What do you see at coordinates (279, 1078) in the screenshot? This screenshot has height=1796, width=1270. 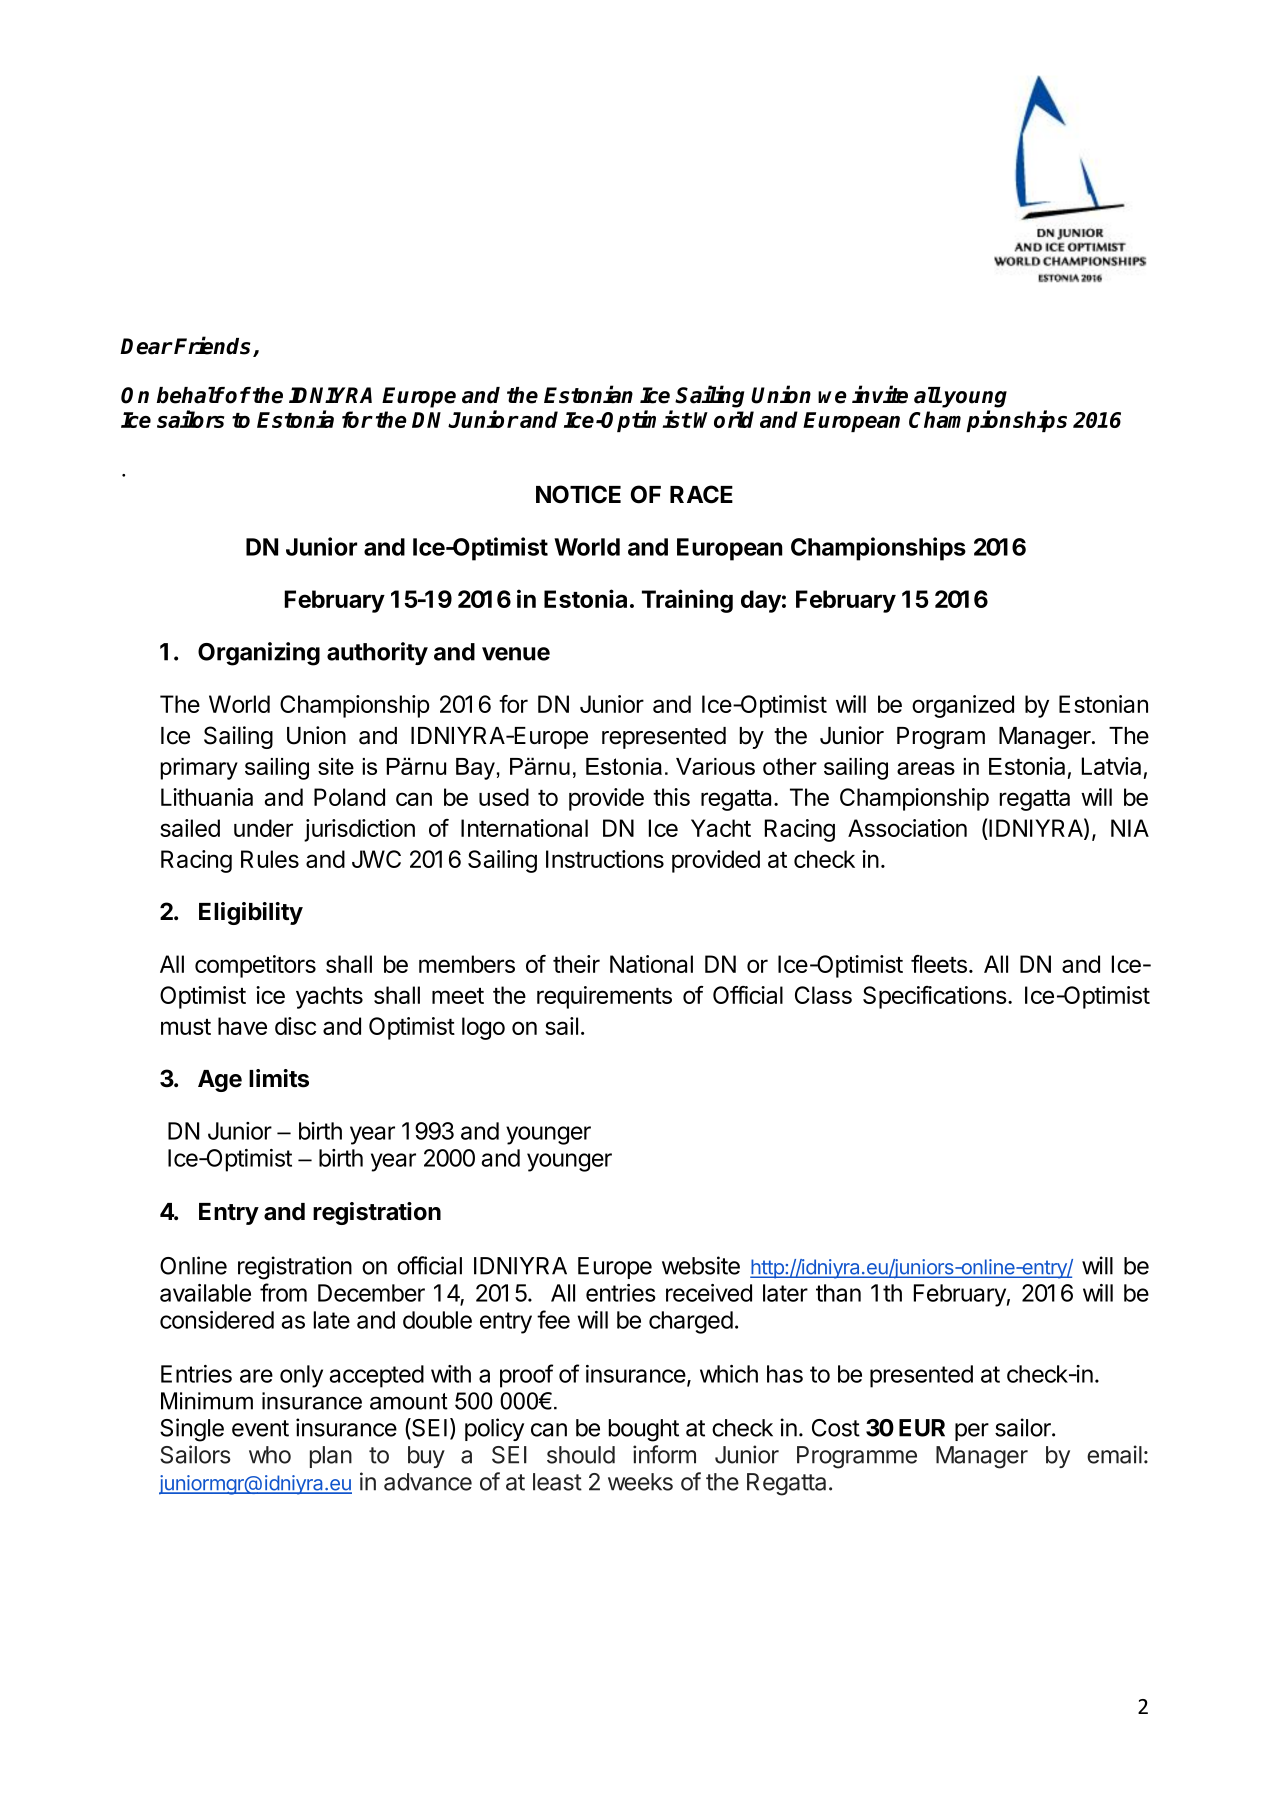 I see `limits` at bounding box center [279, 1078].
